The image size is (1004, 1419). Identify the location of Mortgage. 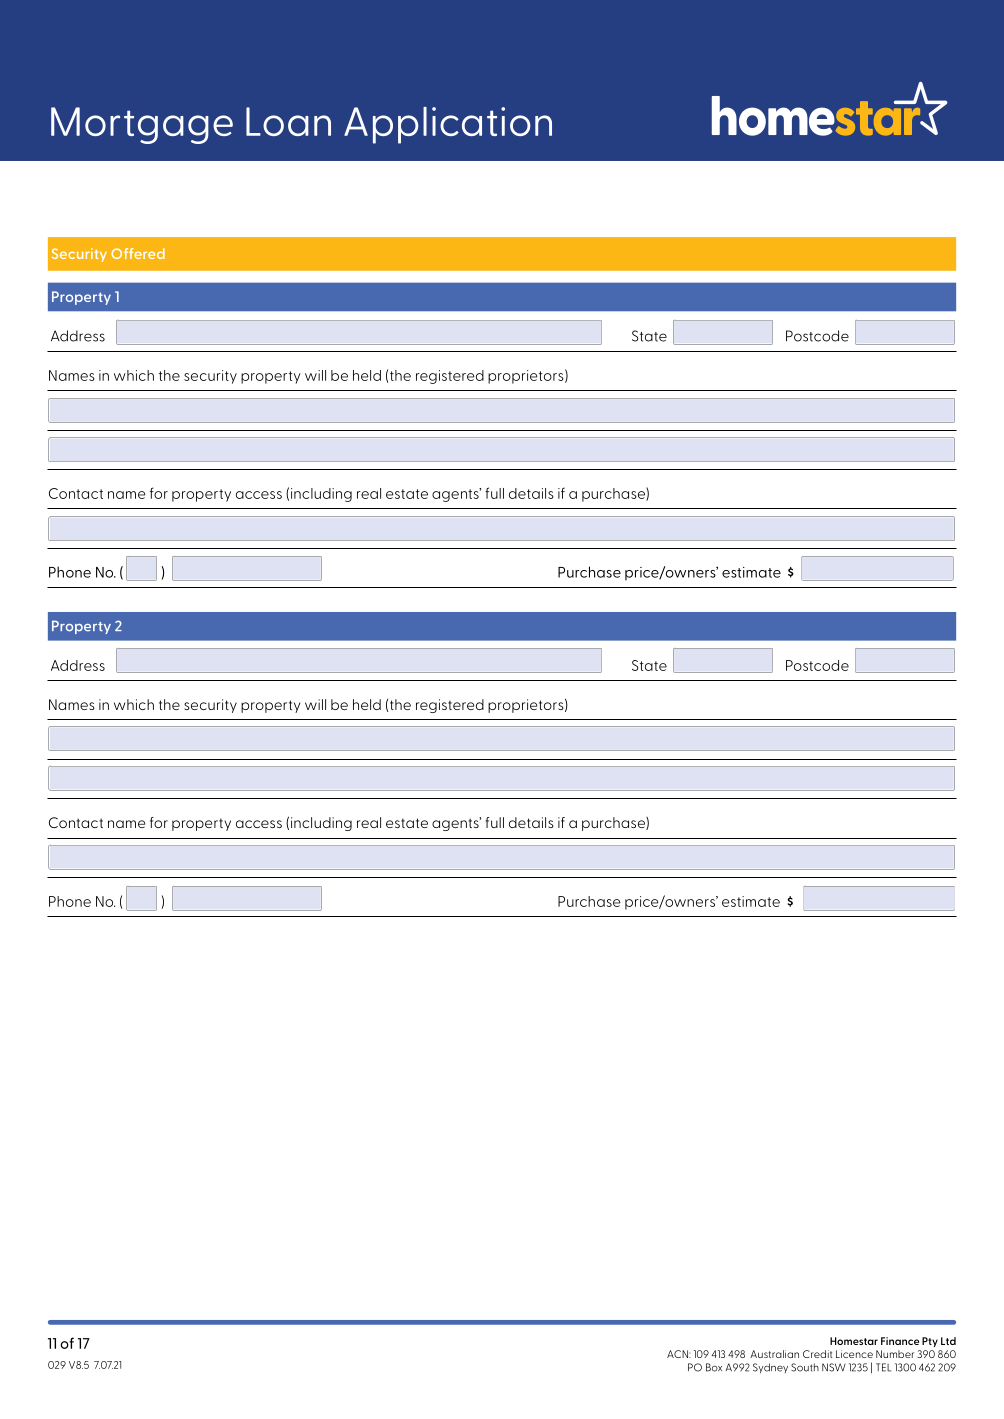
(142, 125).
